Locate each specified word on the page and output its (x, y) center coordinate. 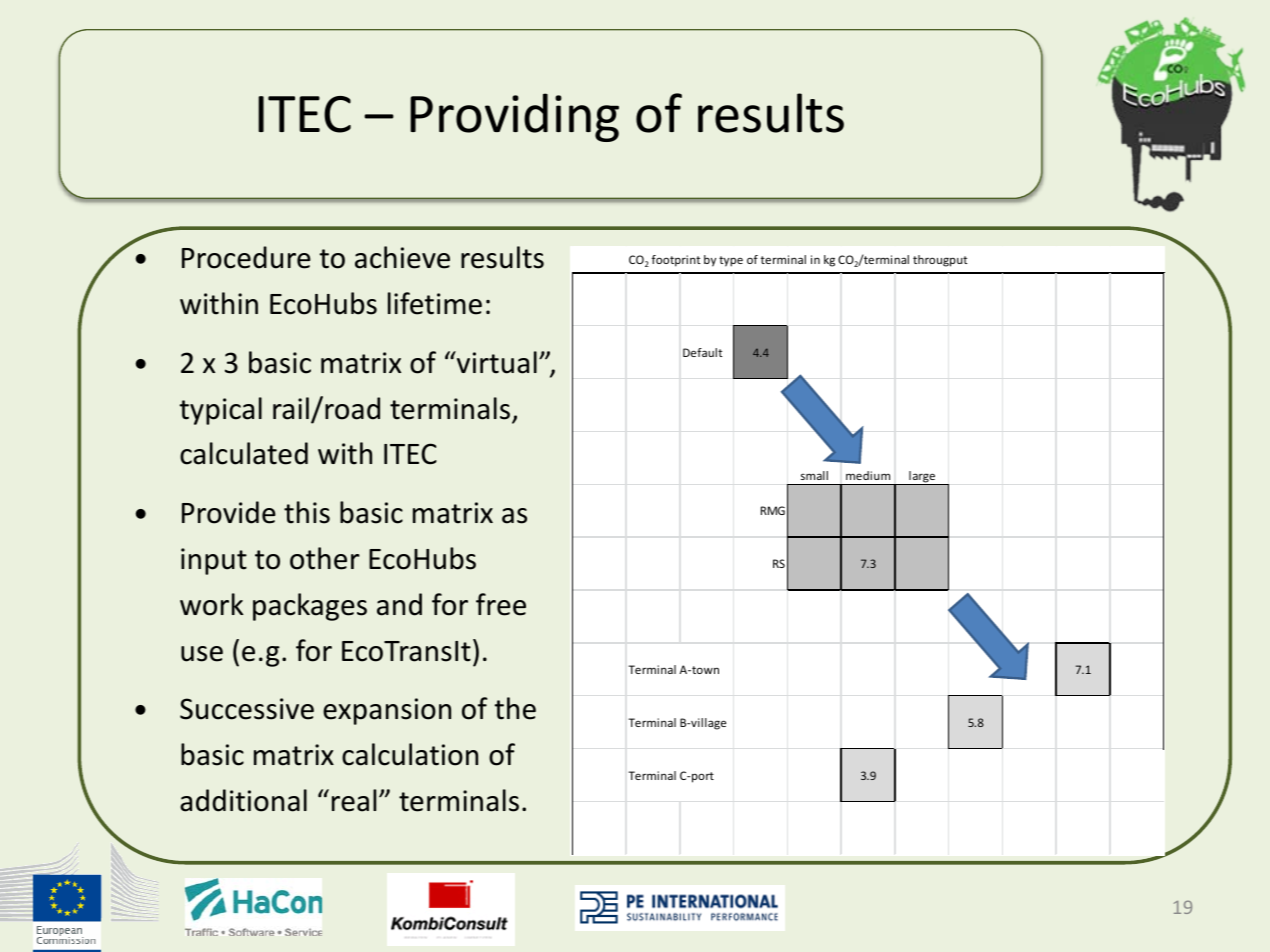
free (501, 604)
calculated (244, 453)
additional (243, 800)
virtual (496, 362)
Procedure (246, 257)
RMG (773, 510)
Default (703, 352)
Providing (514, 117)
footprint (676, 261)
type (731, 261)
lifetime (435, 303)
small (814, 475)
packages (310, 607)
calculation (410, 754)
